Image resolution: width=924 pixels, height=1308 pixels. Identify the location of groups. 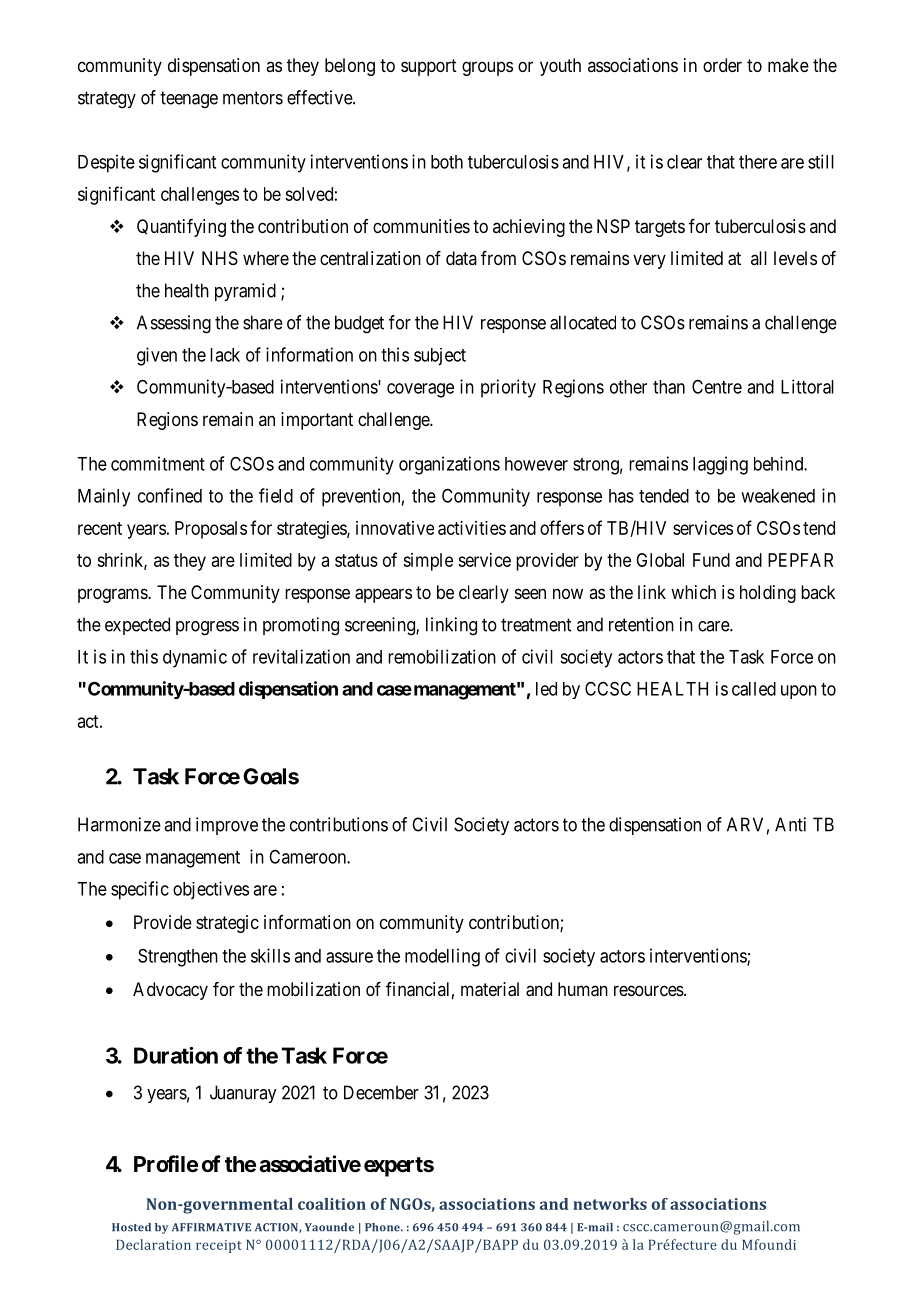
(487, 68).
